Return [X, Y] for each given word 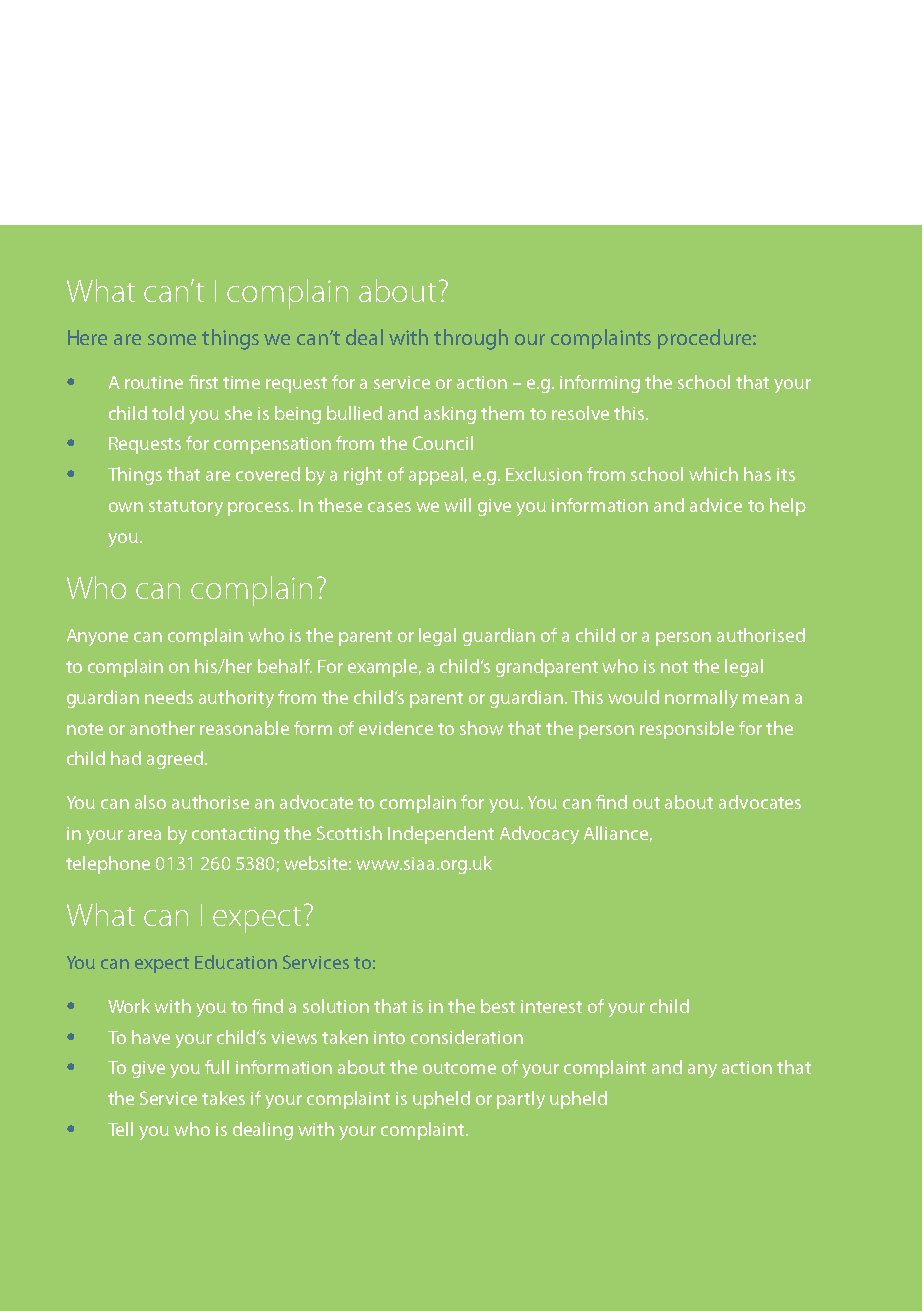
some [172, 339]
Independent [441, 835]
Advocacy [539, 835]
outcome [459, 1068]
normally [701, 699]
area [144, 835]
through [471, 339]
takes [223, 1098]
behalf [285, 666]
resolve [580, 413]
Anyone [97, 637]
